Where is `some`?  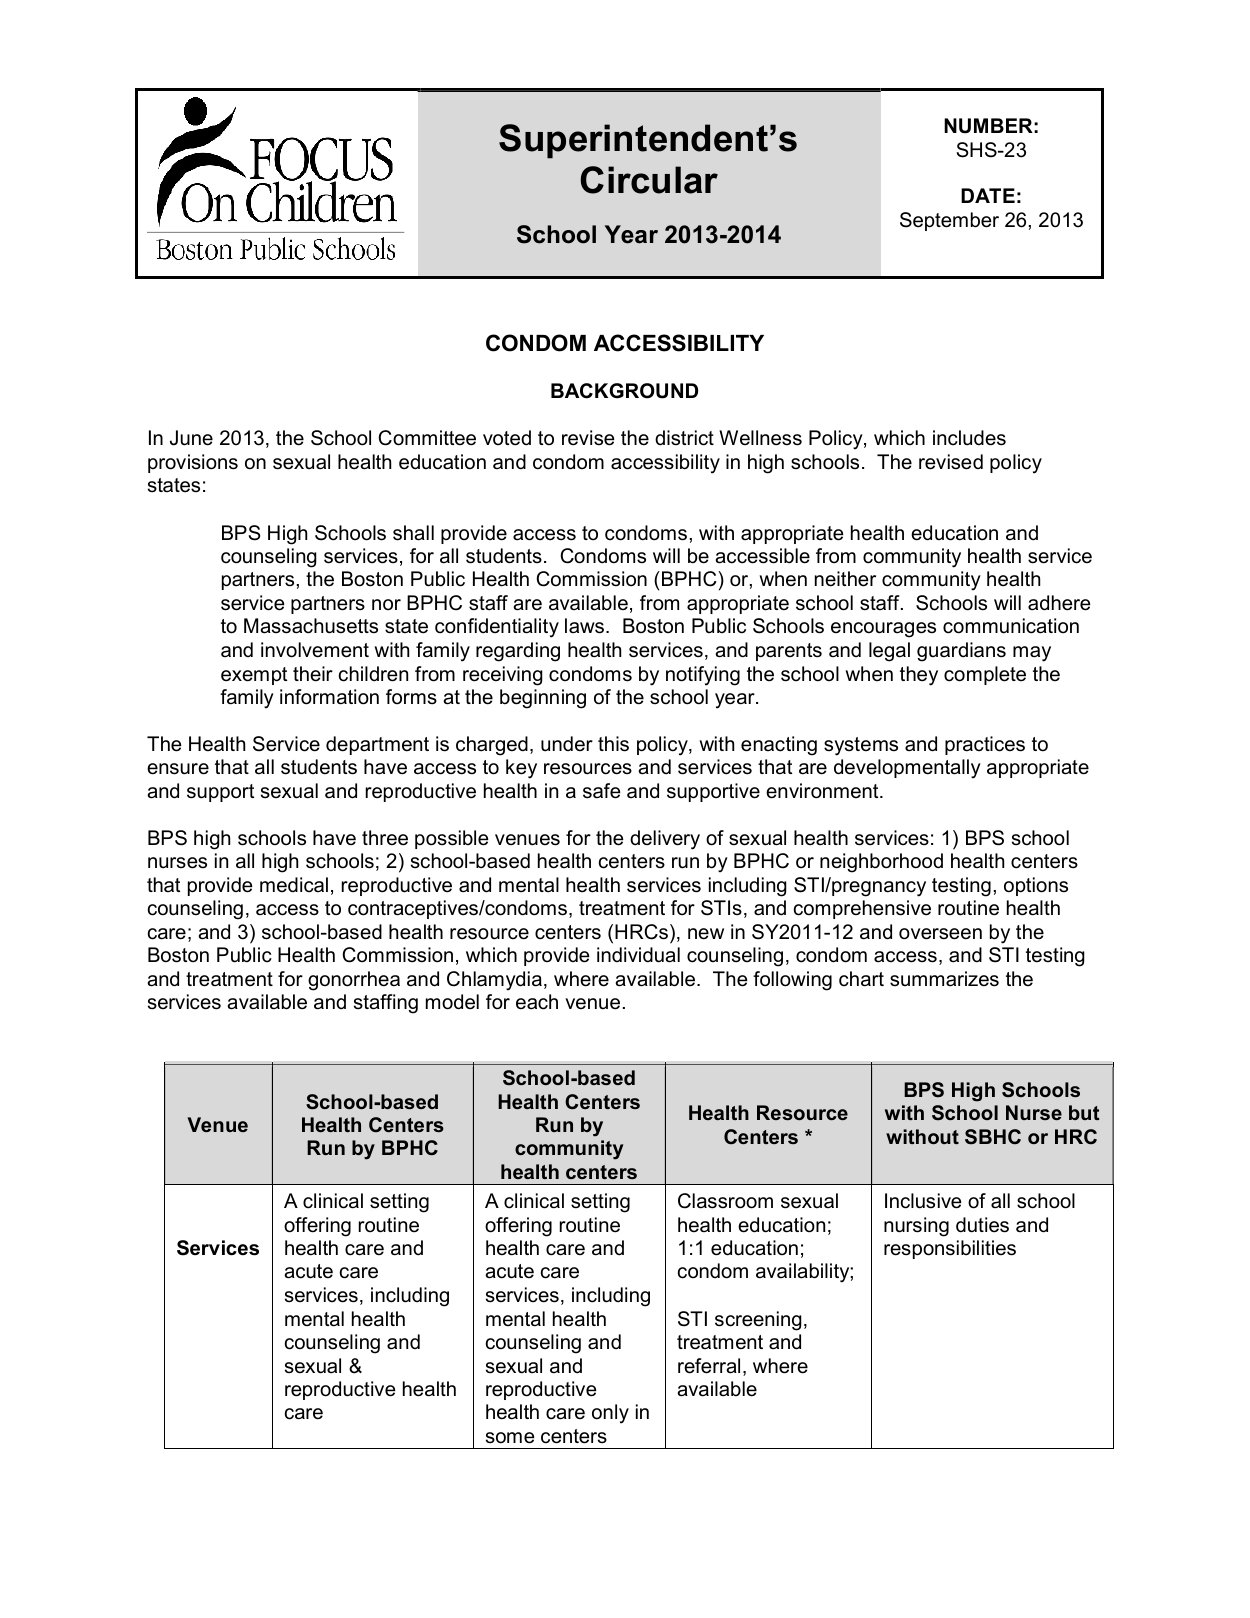 some is located at coordinates (510, 1438).
